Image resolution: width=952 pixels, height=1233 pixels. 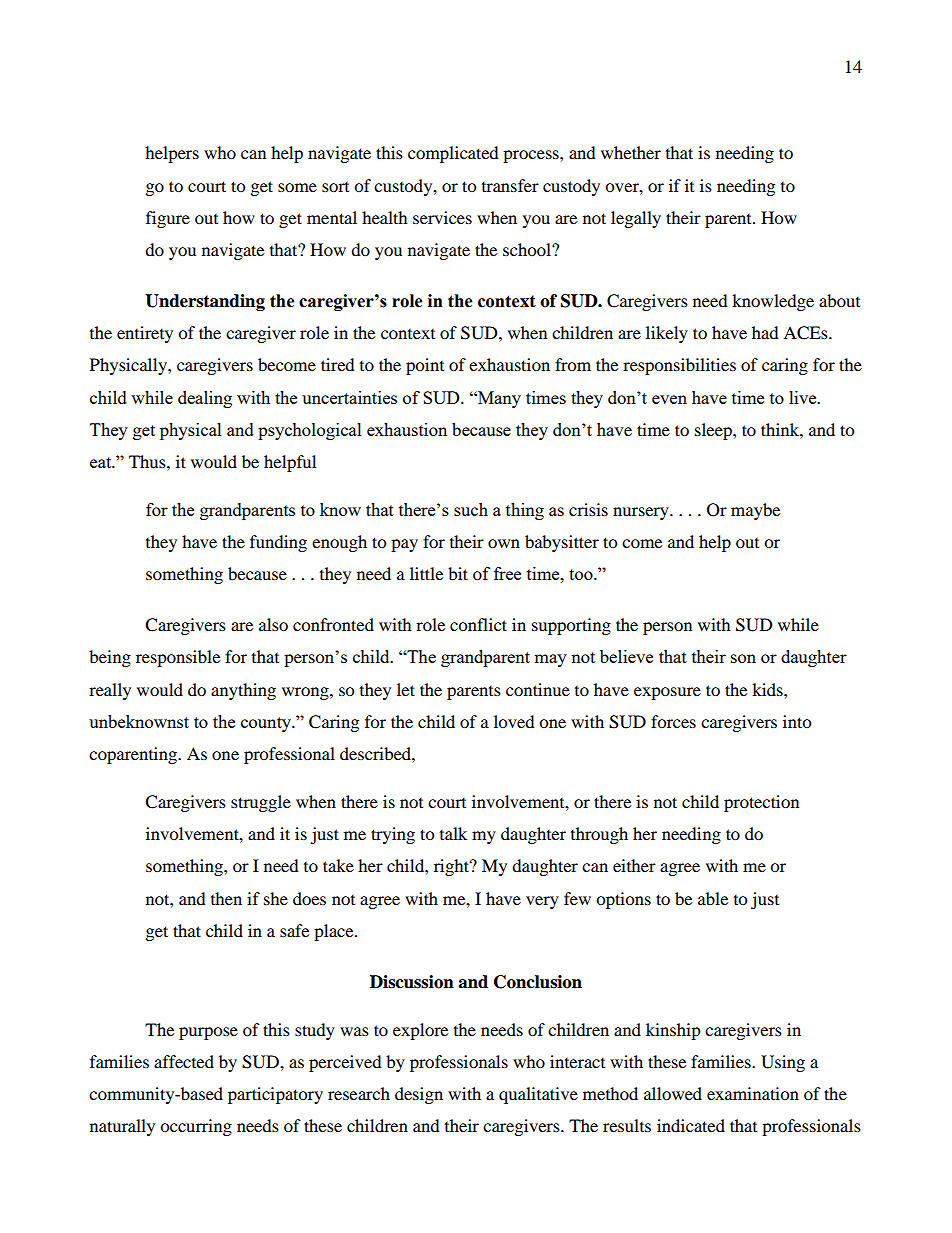 What do you see at coordinates (419, 1095) in the page?
I see `design` at bounding box center [419, 1095].
